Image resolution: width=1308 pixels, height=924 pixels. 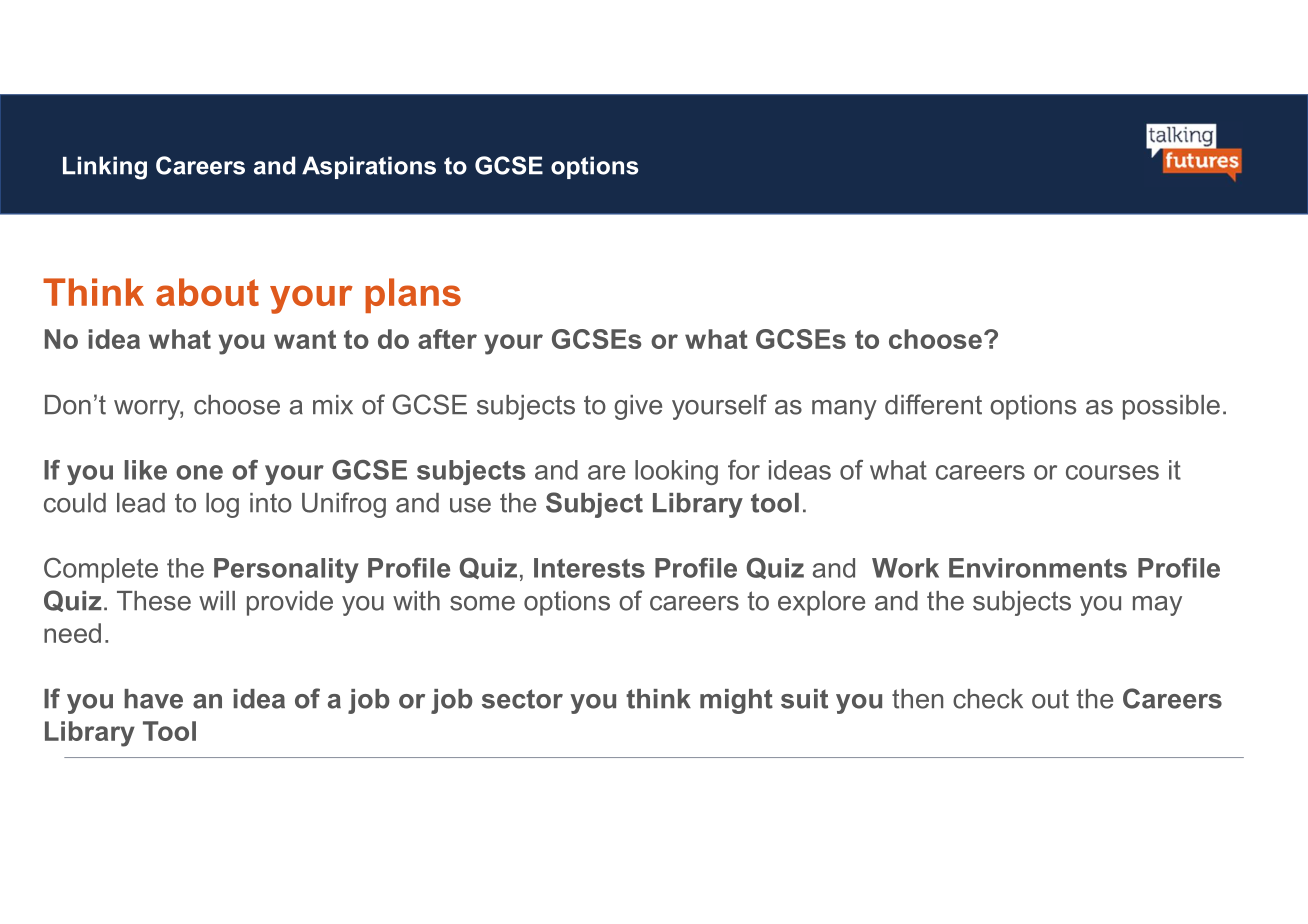 I want to click on courses, so click(x=1112, y=472).
